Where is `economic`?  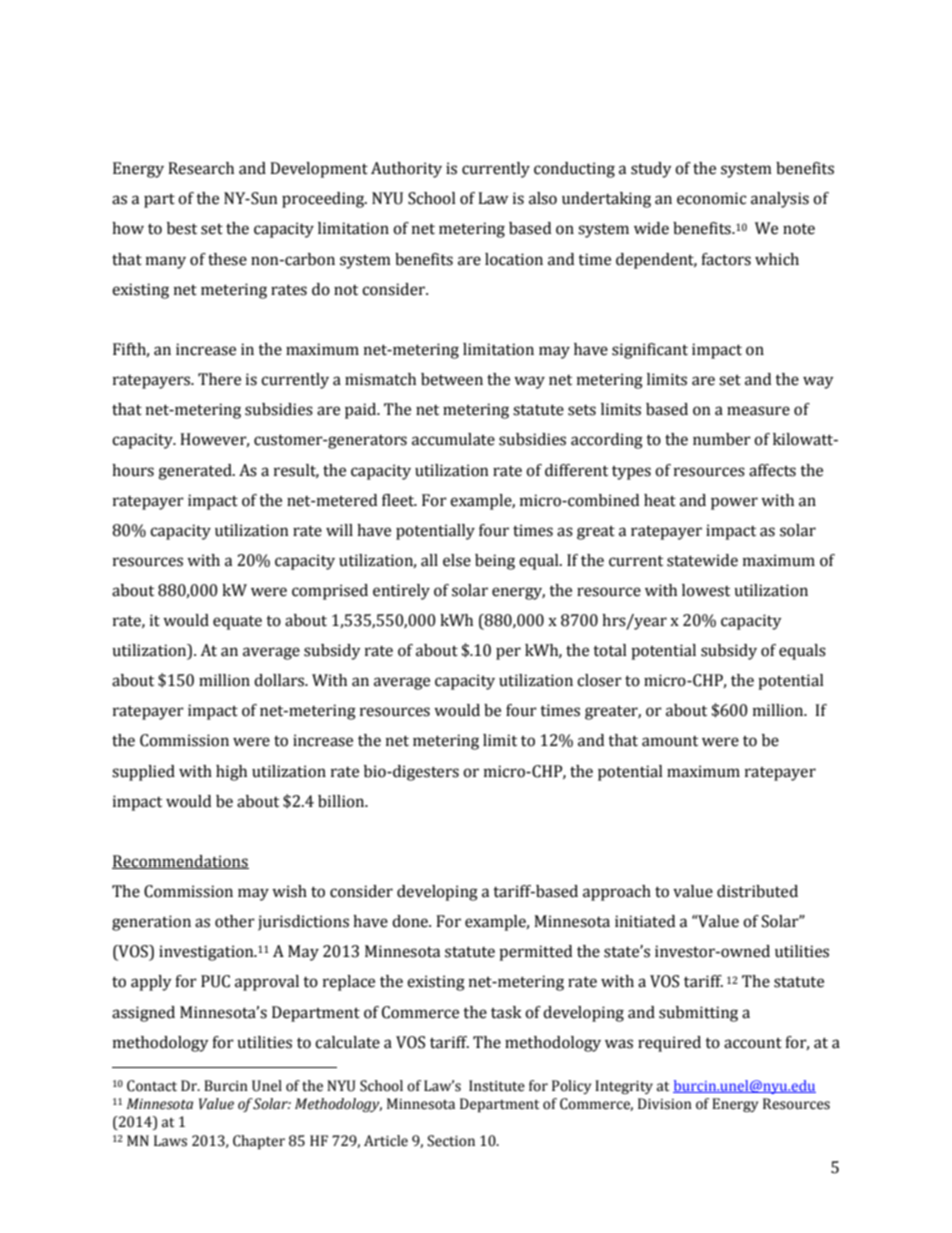
economic is located at coordinates (711, 198).
